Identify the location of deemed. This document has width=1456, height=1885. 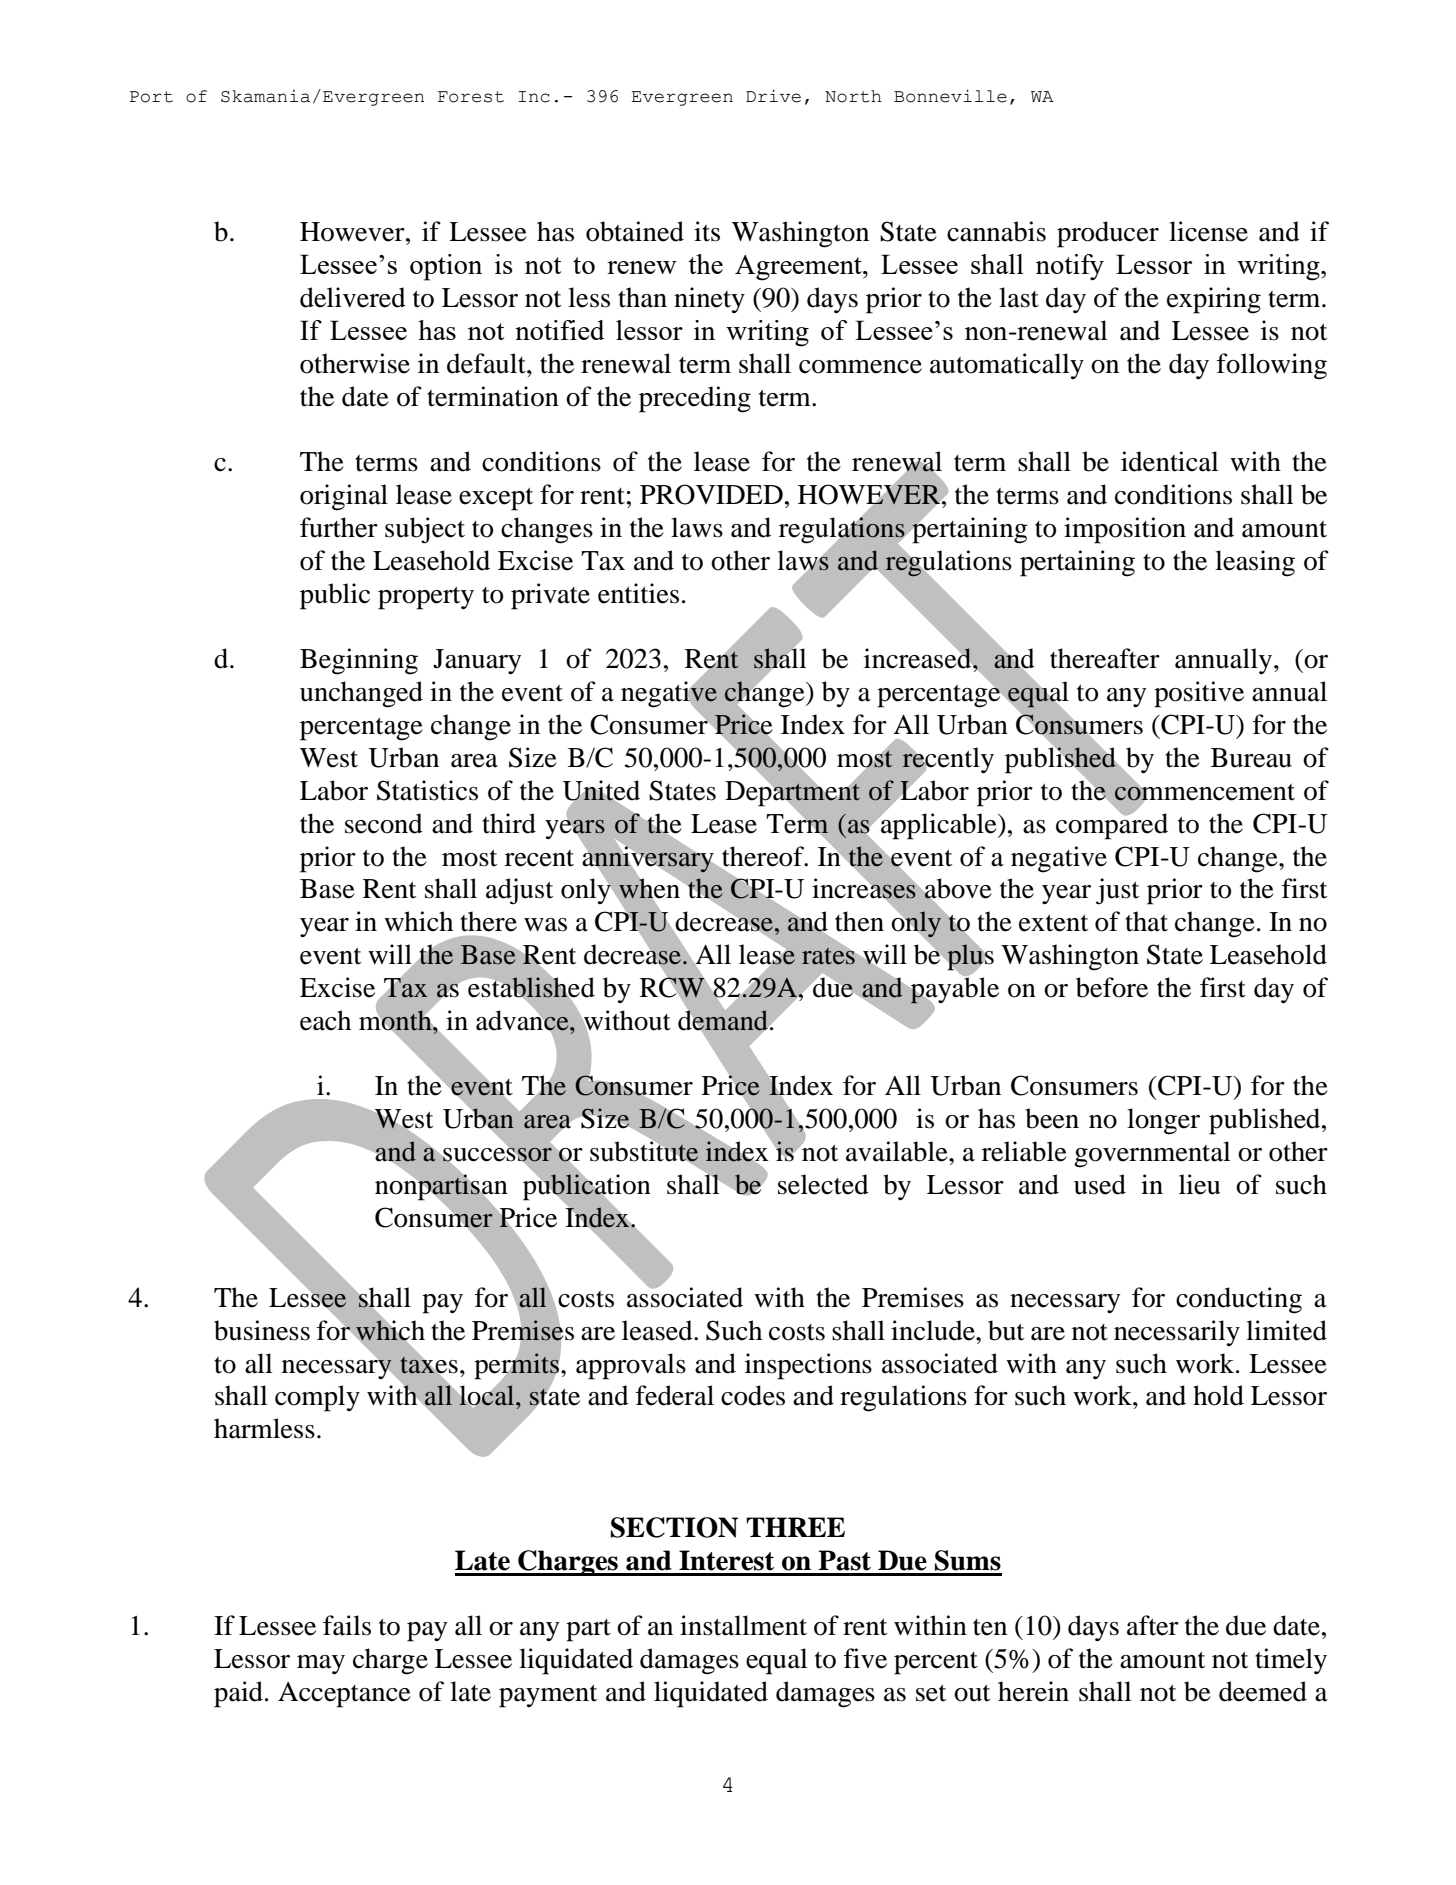
(1263, 1691).
